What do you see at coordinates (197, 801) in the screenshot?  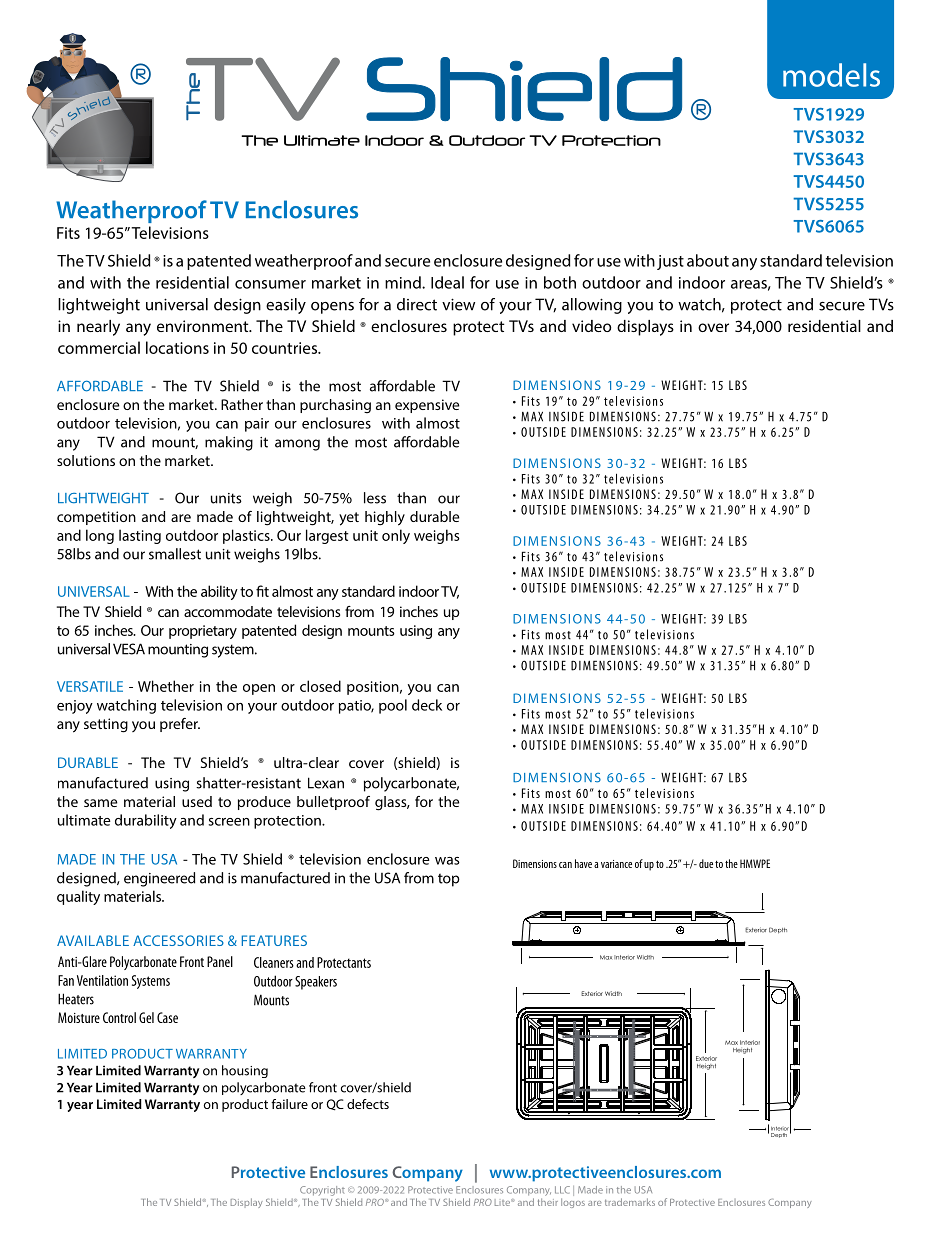 I see `used` at bounding box center [197, 801].
